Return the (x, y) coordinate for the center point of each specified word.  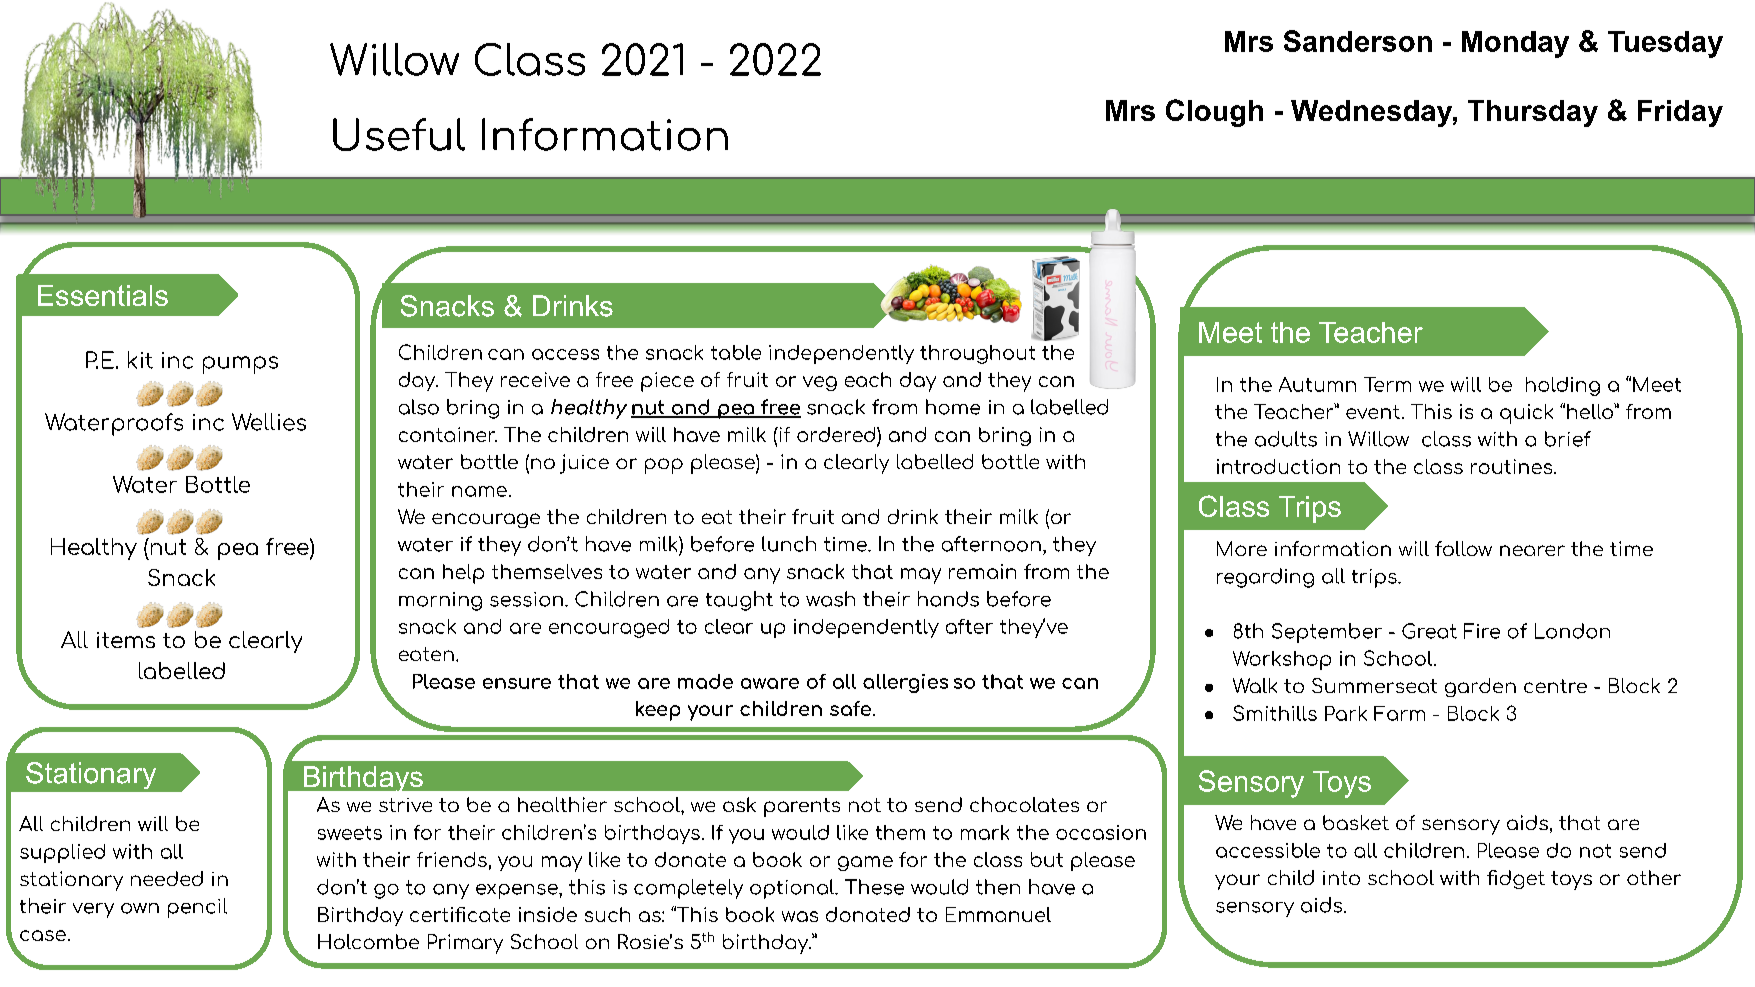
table (736, 352)
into (1341, 878)
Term (1387, 384)
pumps (240, 365)
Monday (1515, 44)
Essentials (103, 295)
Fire (1482, 631)
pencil (197, 908)
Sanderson (1358, 41)
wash (830, 599)
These (874, 887)
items (126, 640)
